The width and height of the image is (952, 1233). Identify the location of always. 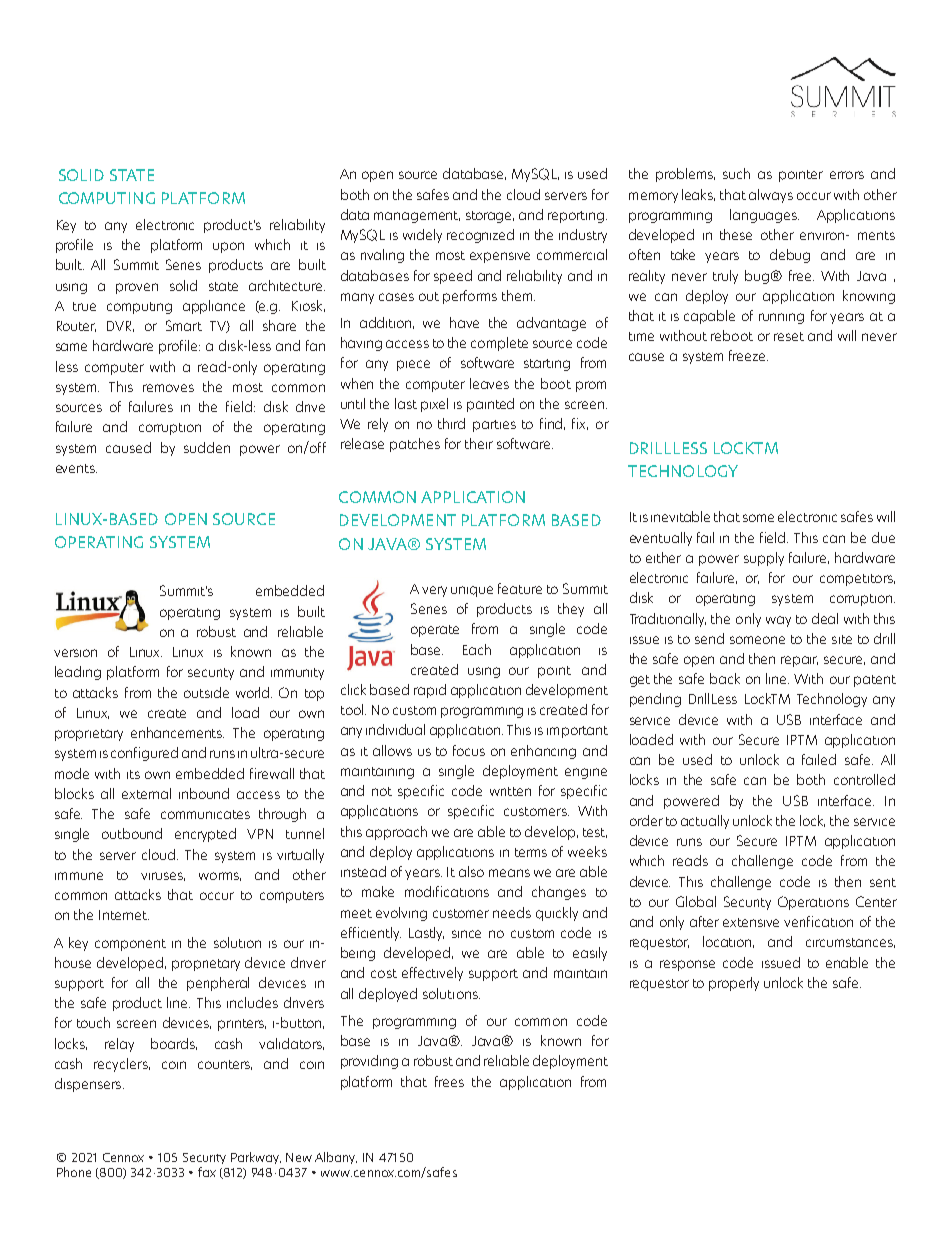
(771, 196).
